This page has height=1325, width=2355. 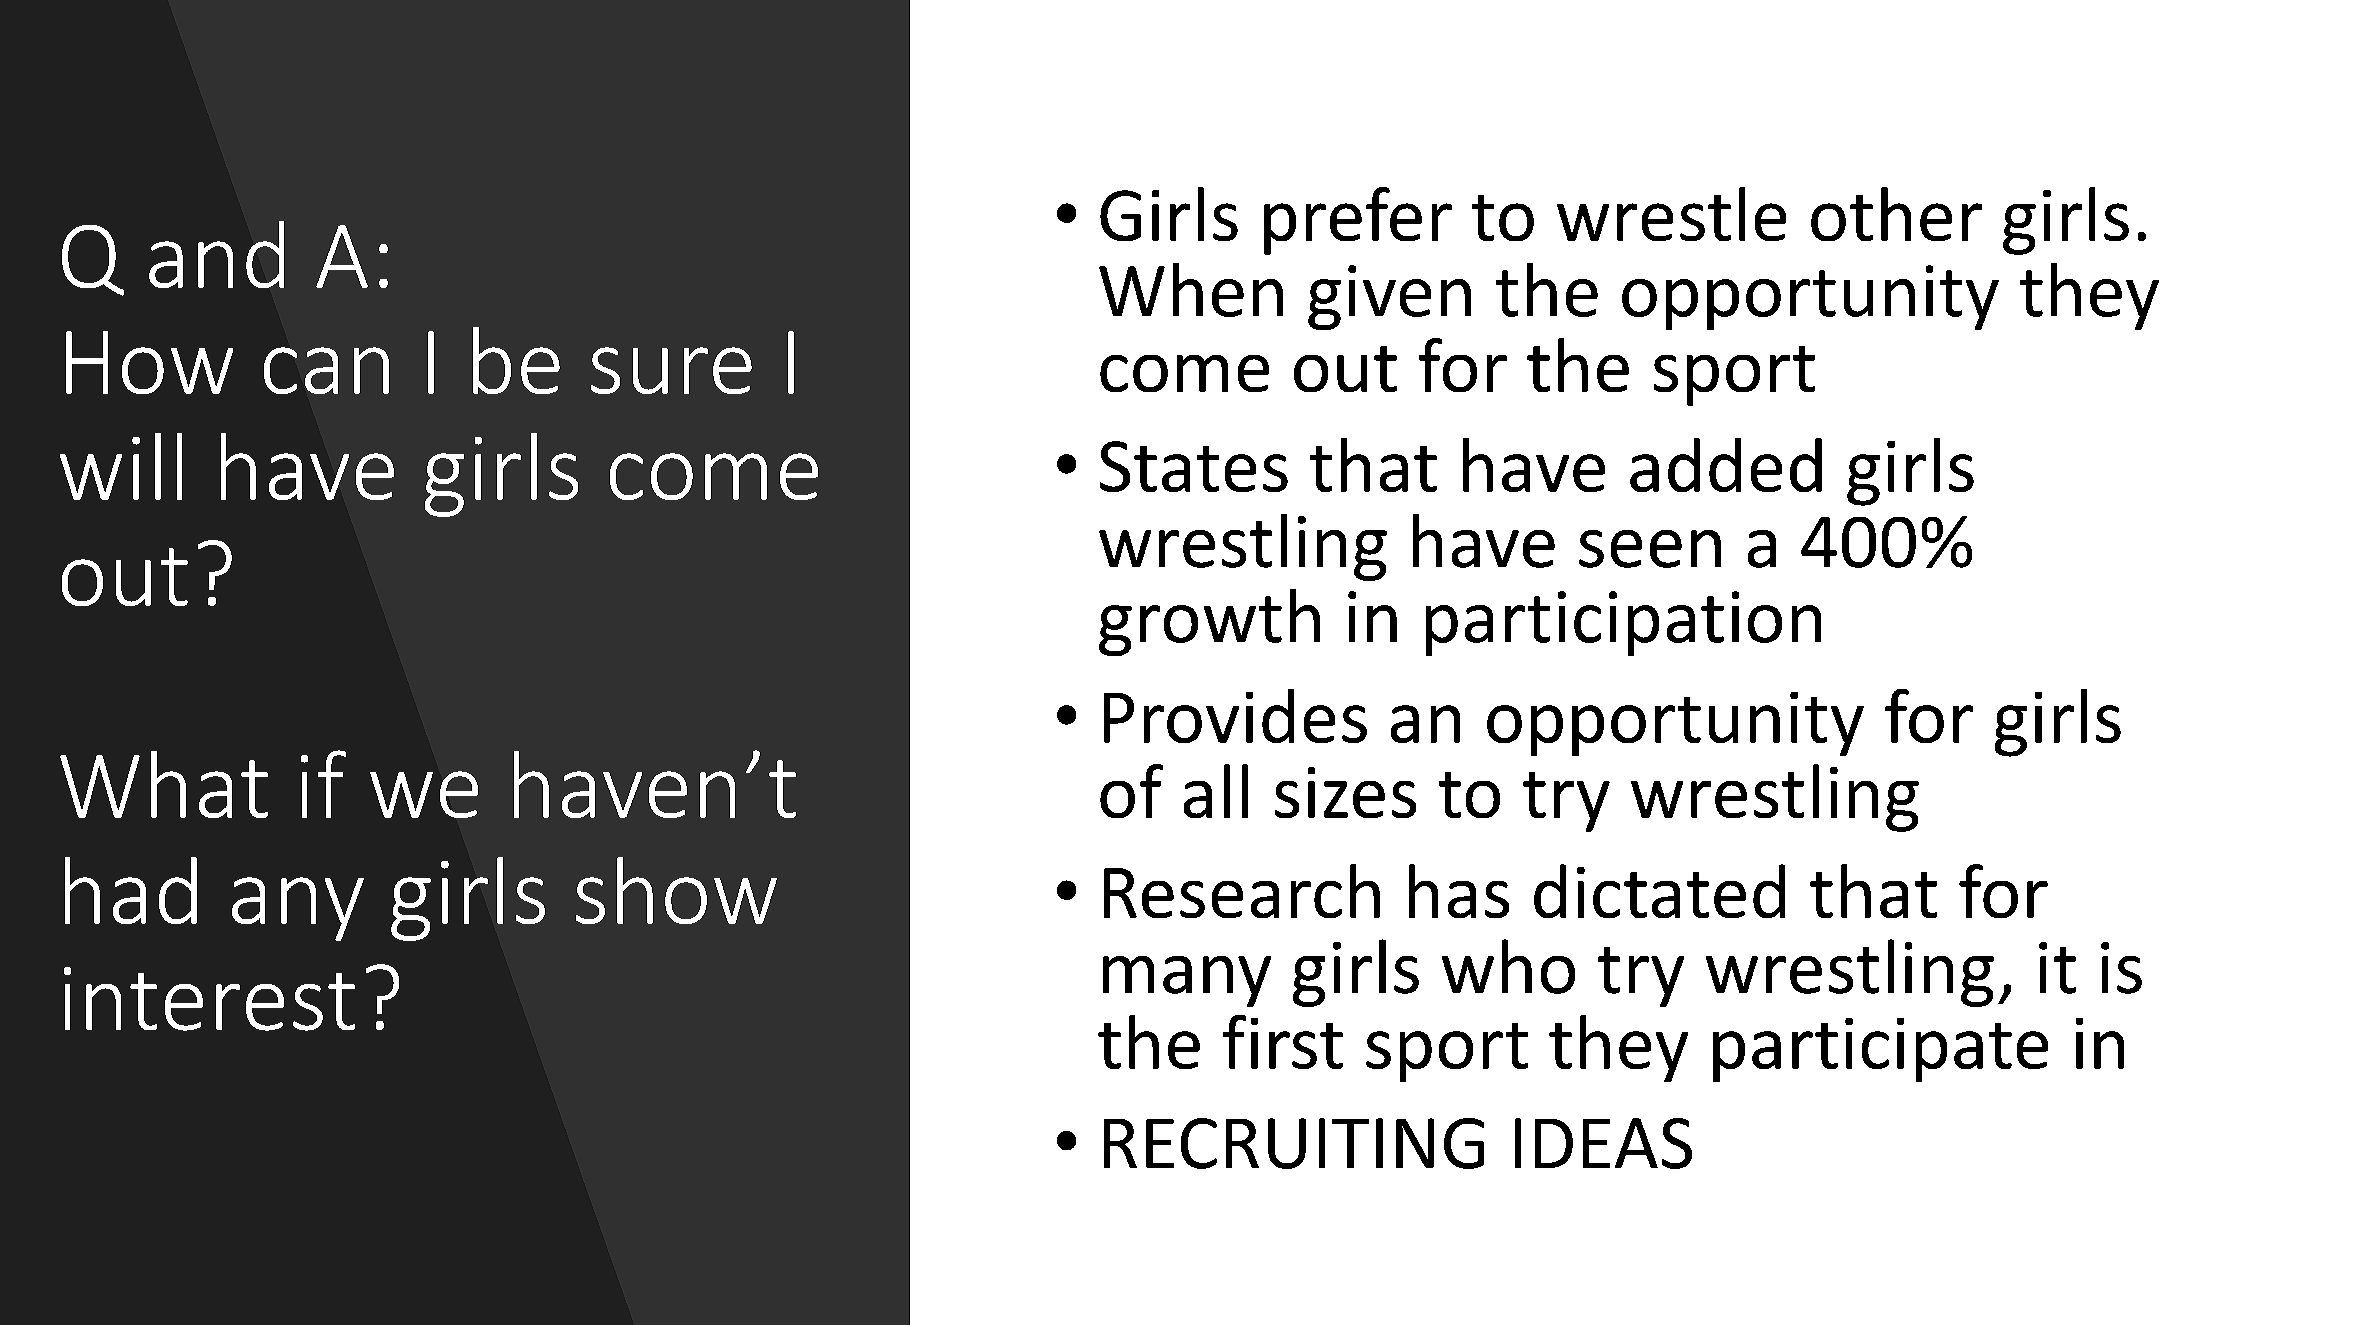 What do you see at coordinates (131, 890) in the page?
I see `had` at bounding box center [131, 890].
